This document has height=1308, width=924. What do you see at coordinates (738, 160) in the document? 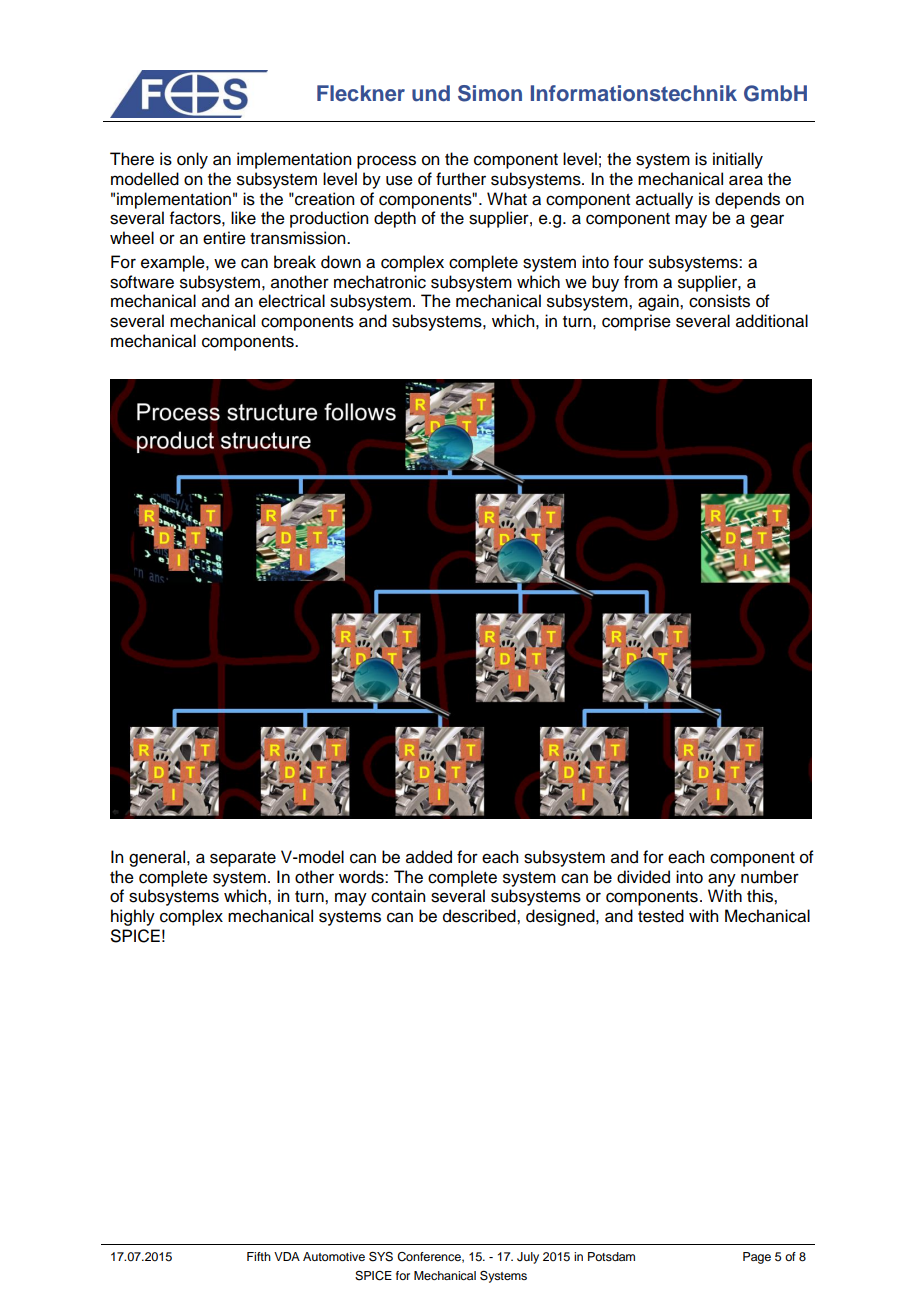
I see `initially` at bounding box center [738, 160].
